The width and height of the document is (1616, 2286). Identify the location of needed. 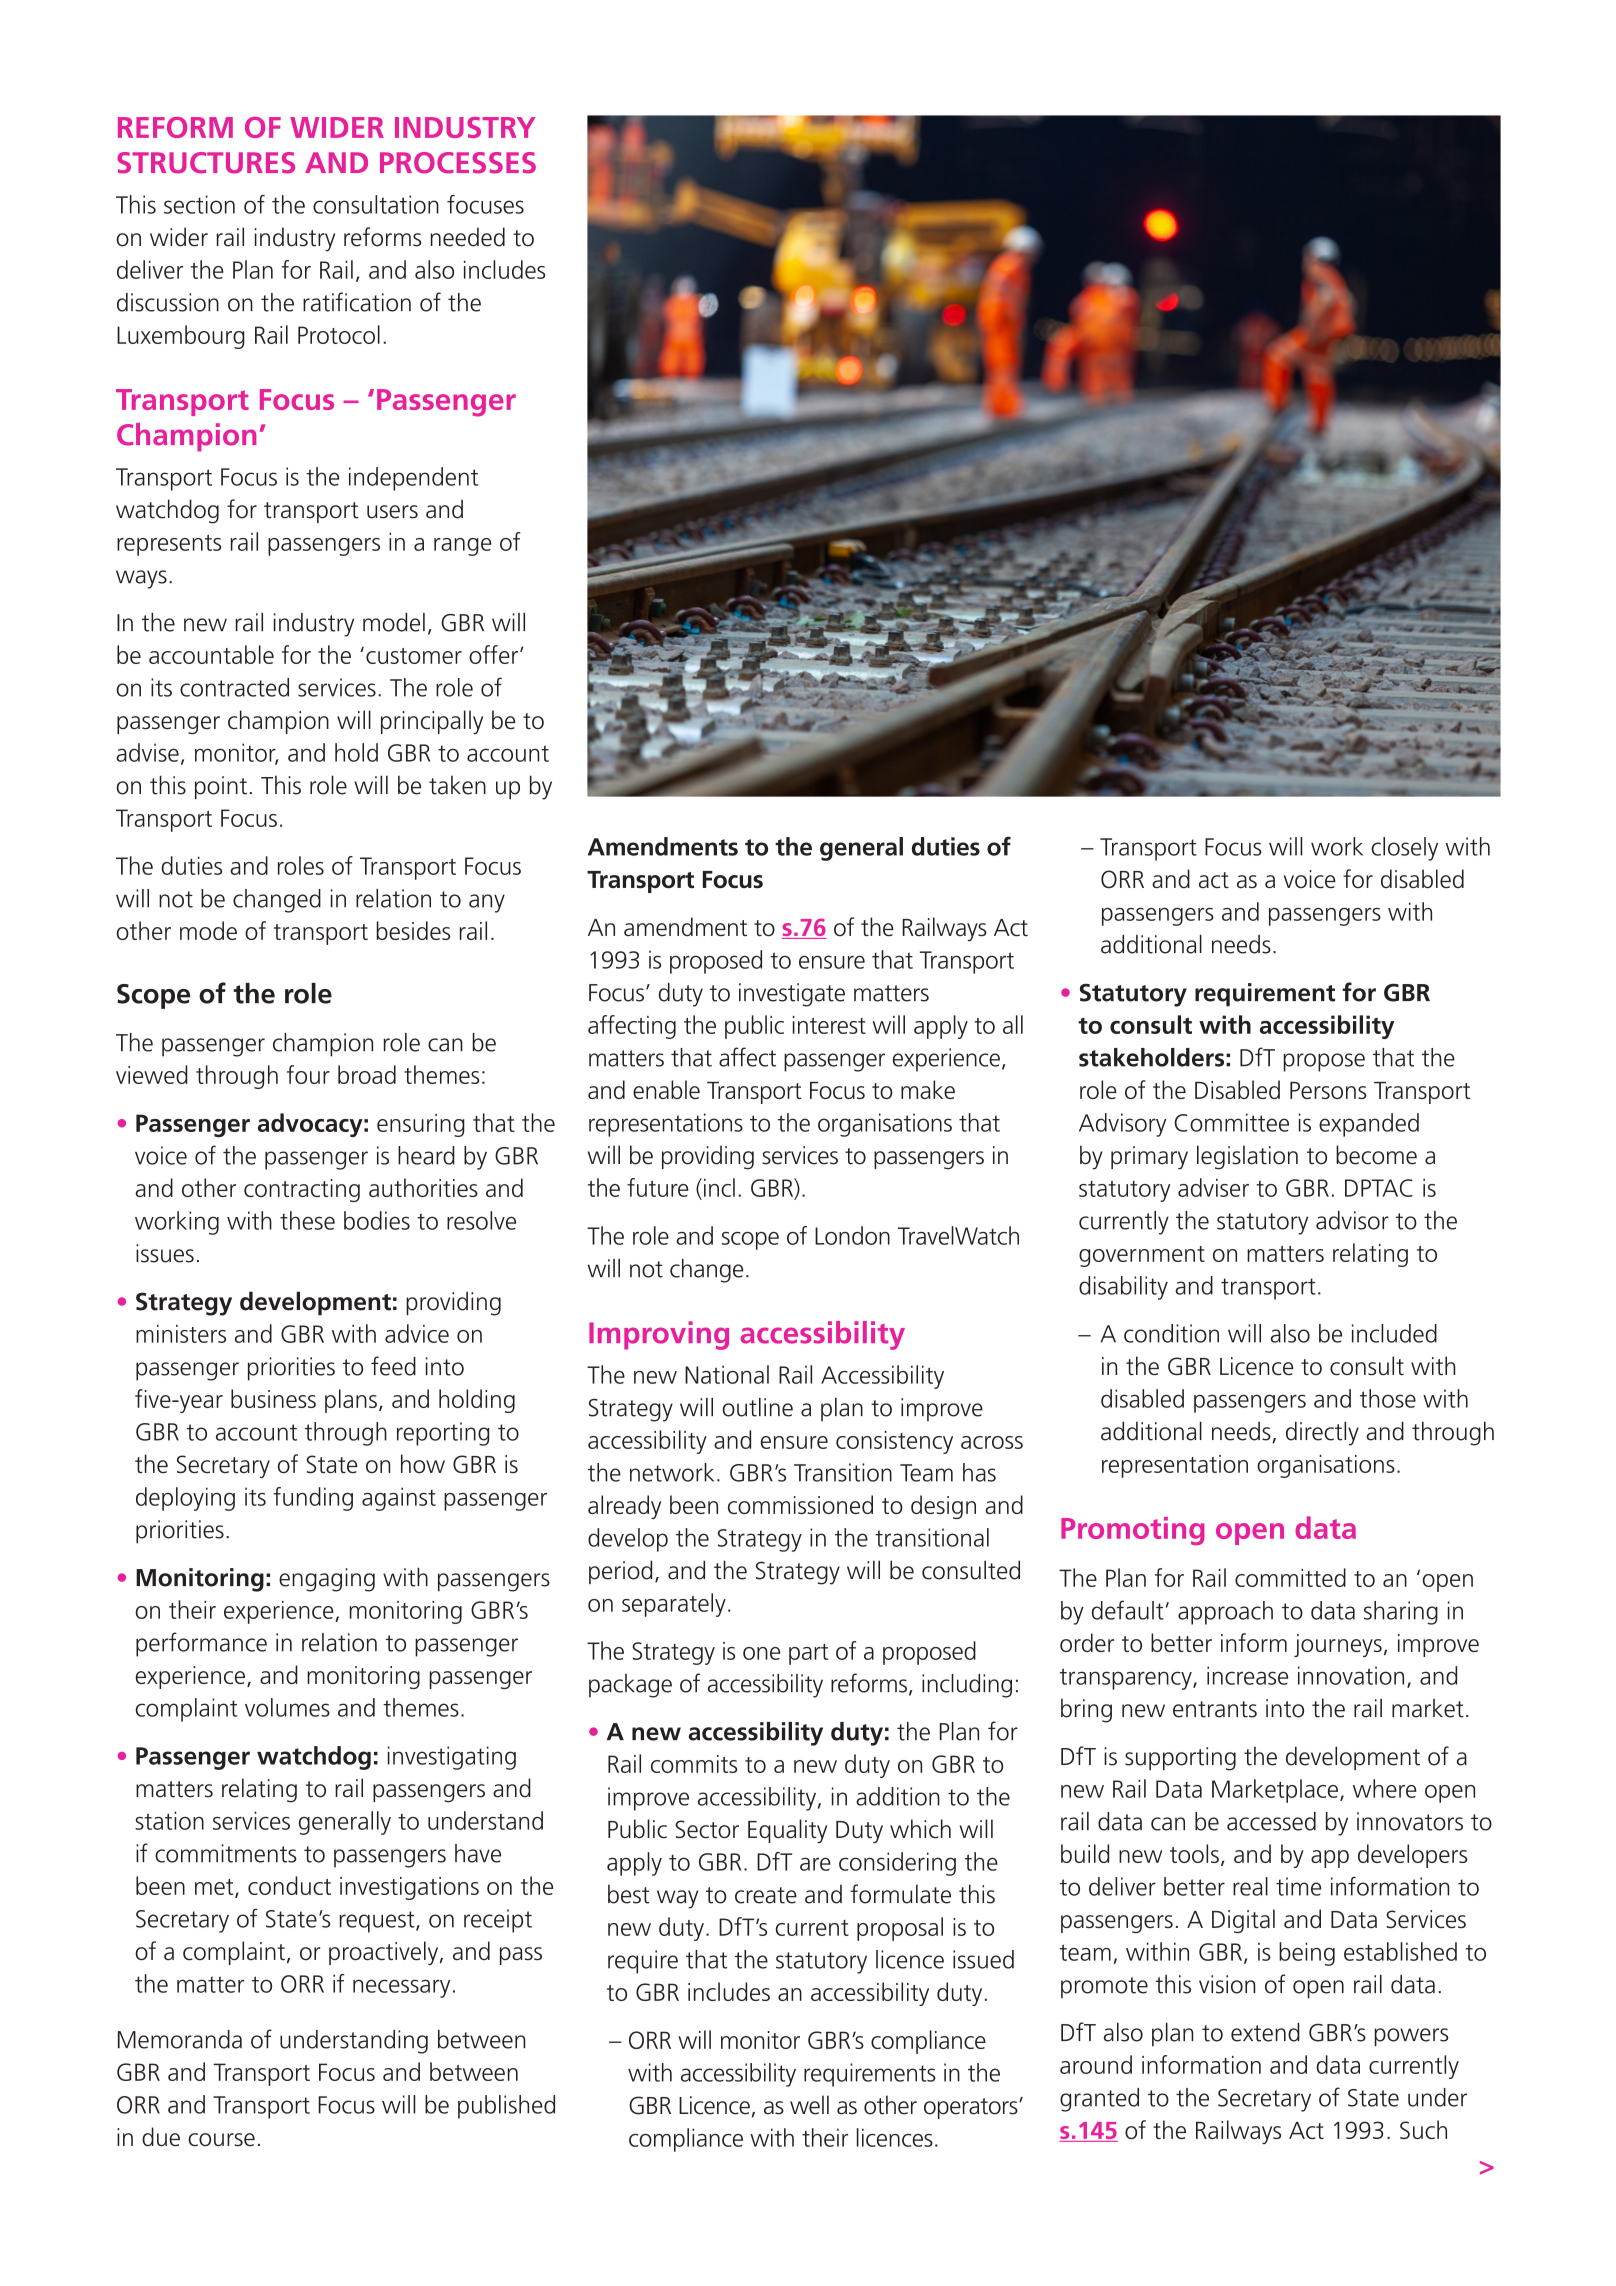
(467, 237).
